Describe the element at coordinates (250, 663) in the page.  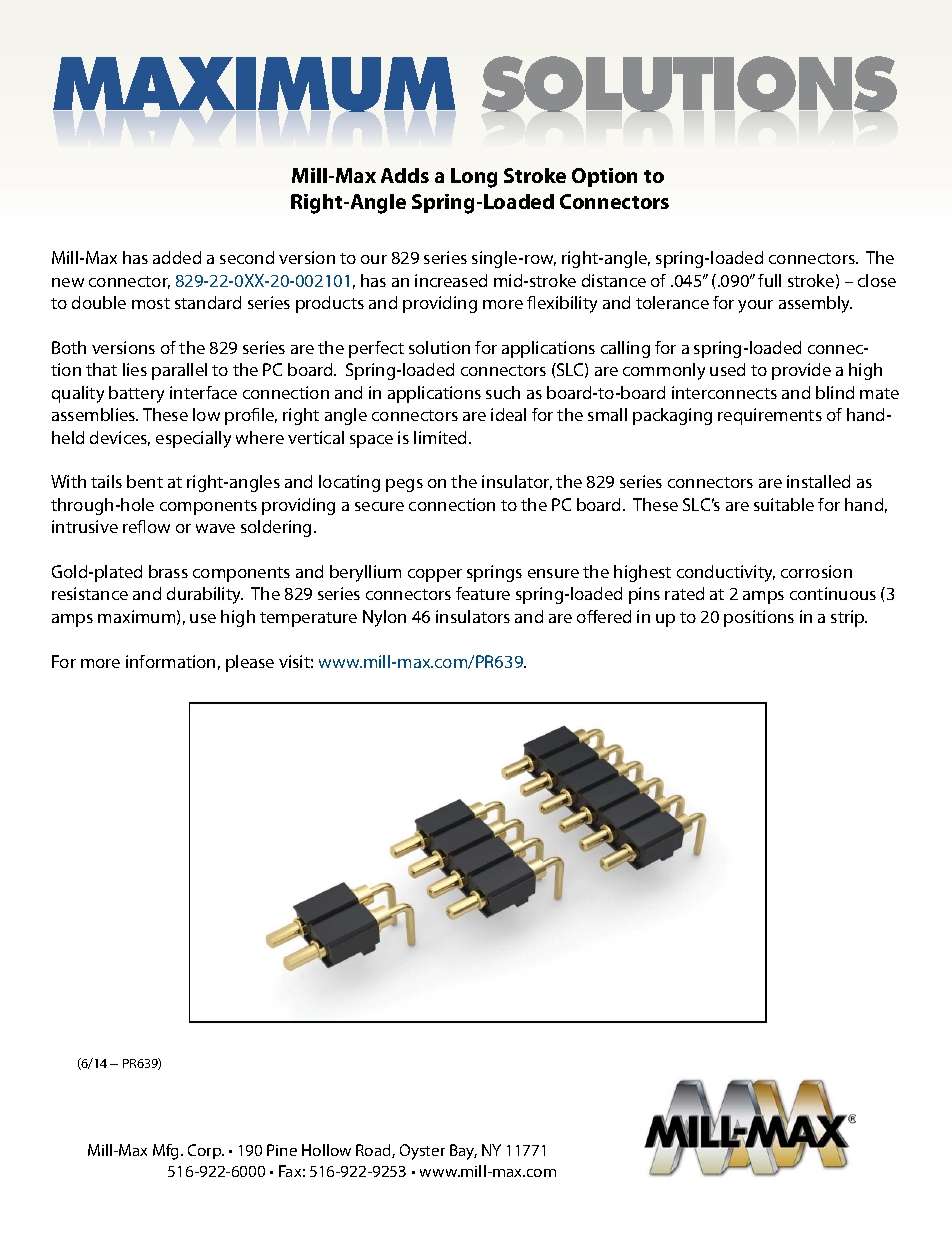
I see `please` at that location.
